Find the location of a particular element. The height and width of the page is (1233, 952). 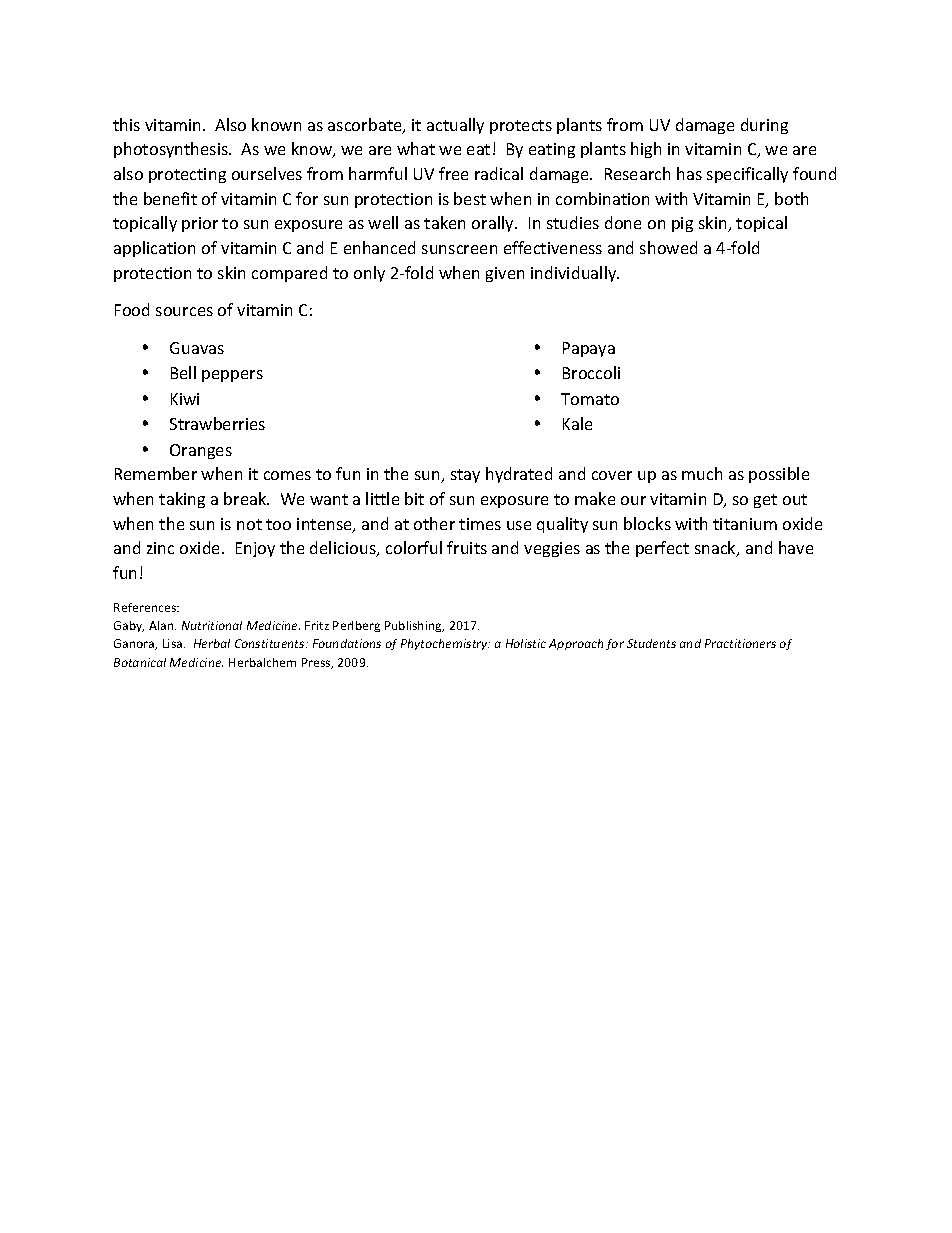

sunscreen is located at coordinates (459, 249).
